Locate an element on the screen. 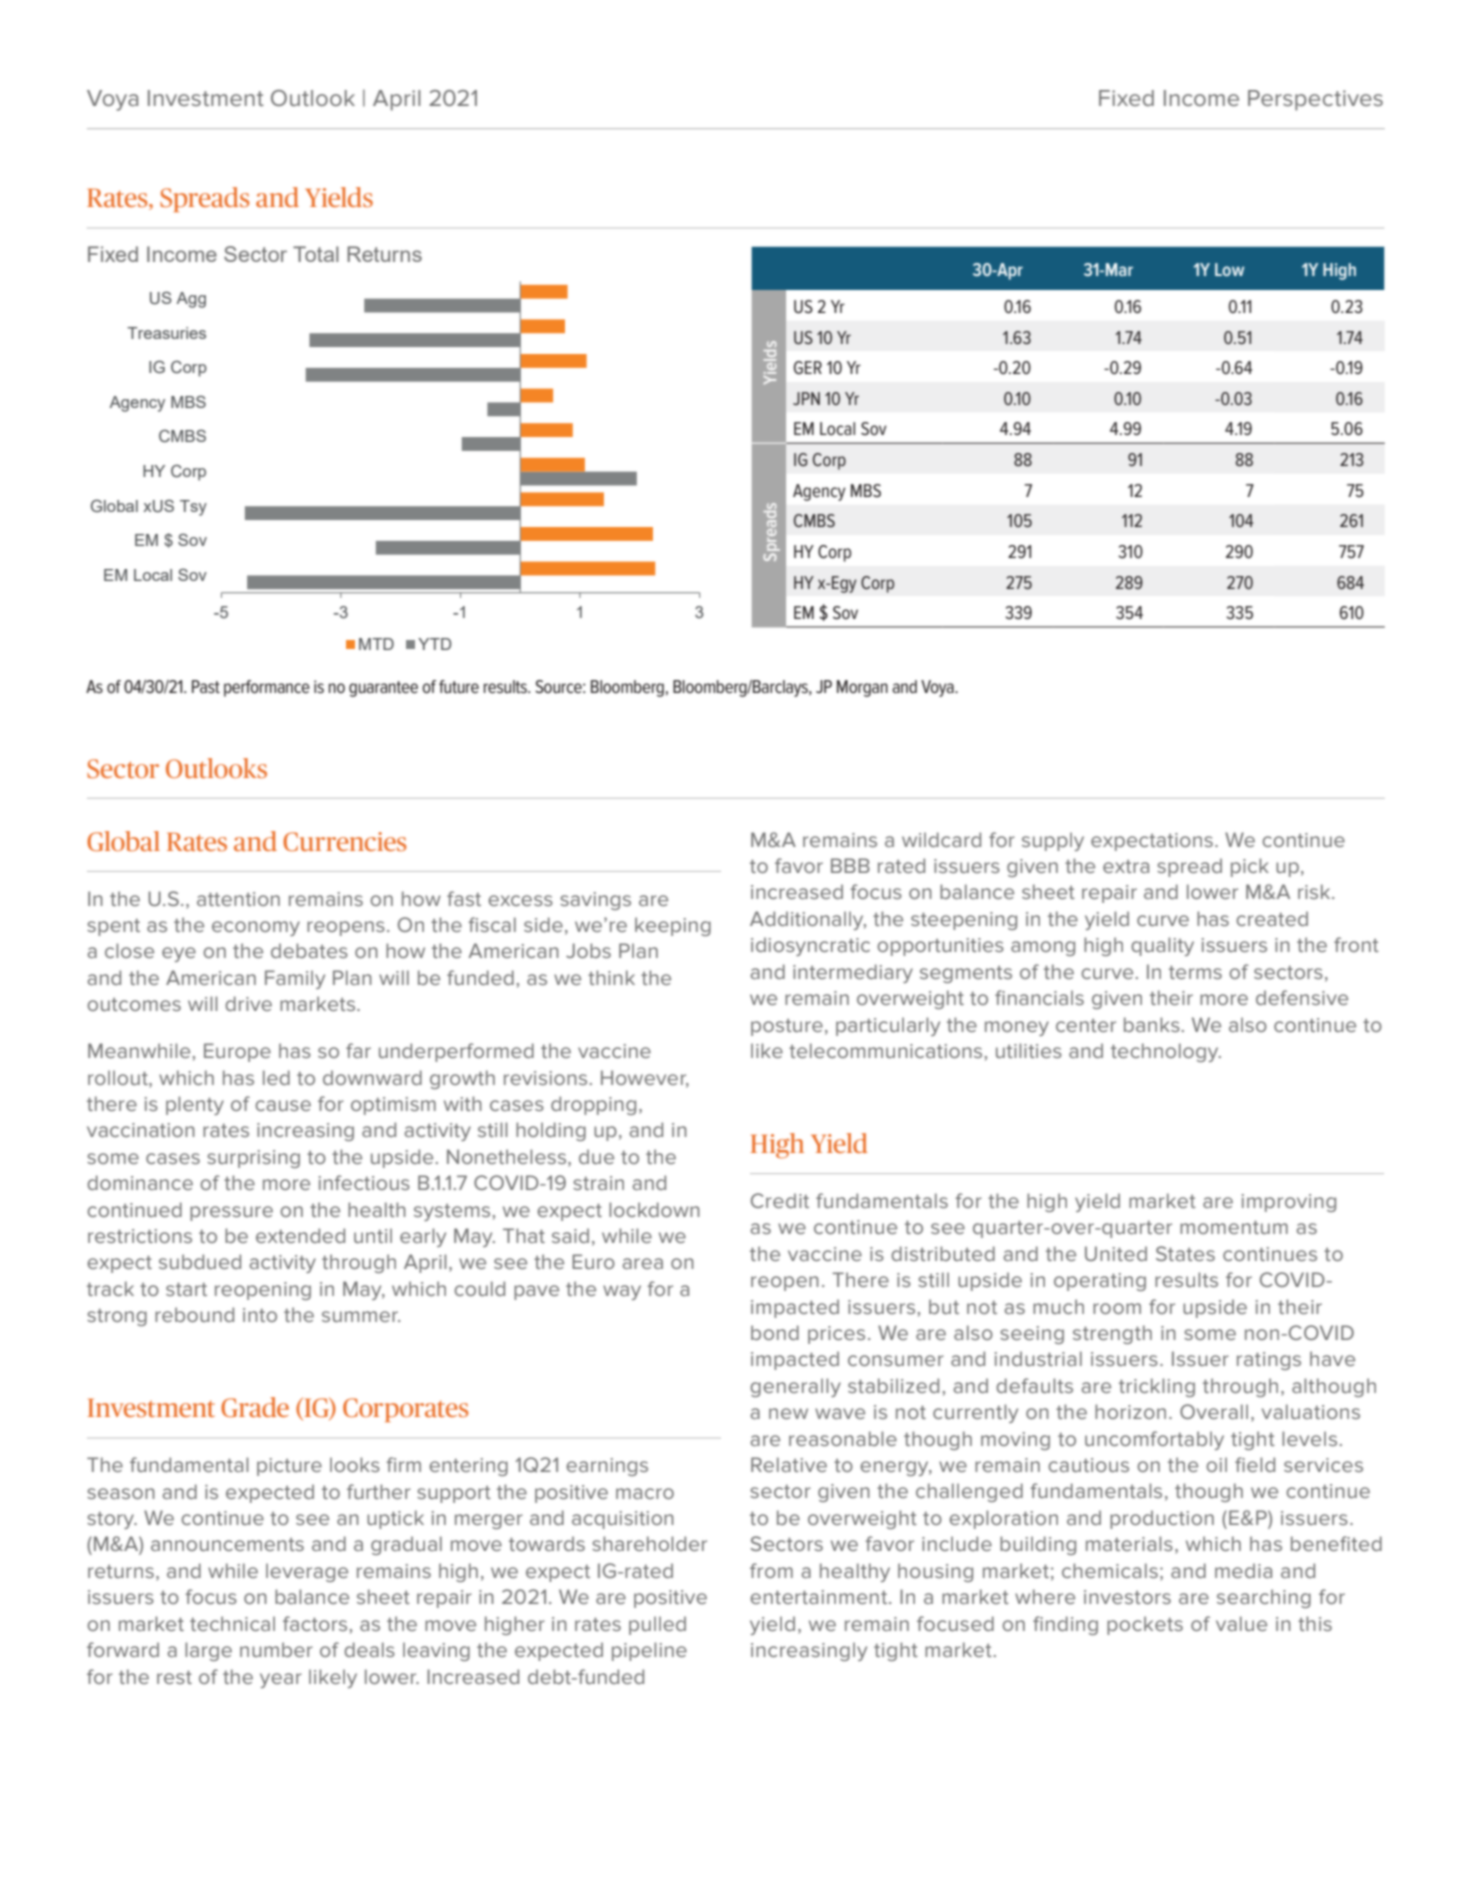  Morgan is located at coordinates (862, 688).
